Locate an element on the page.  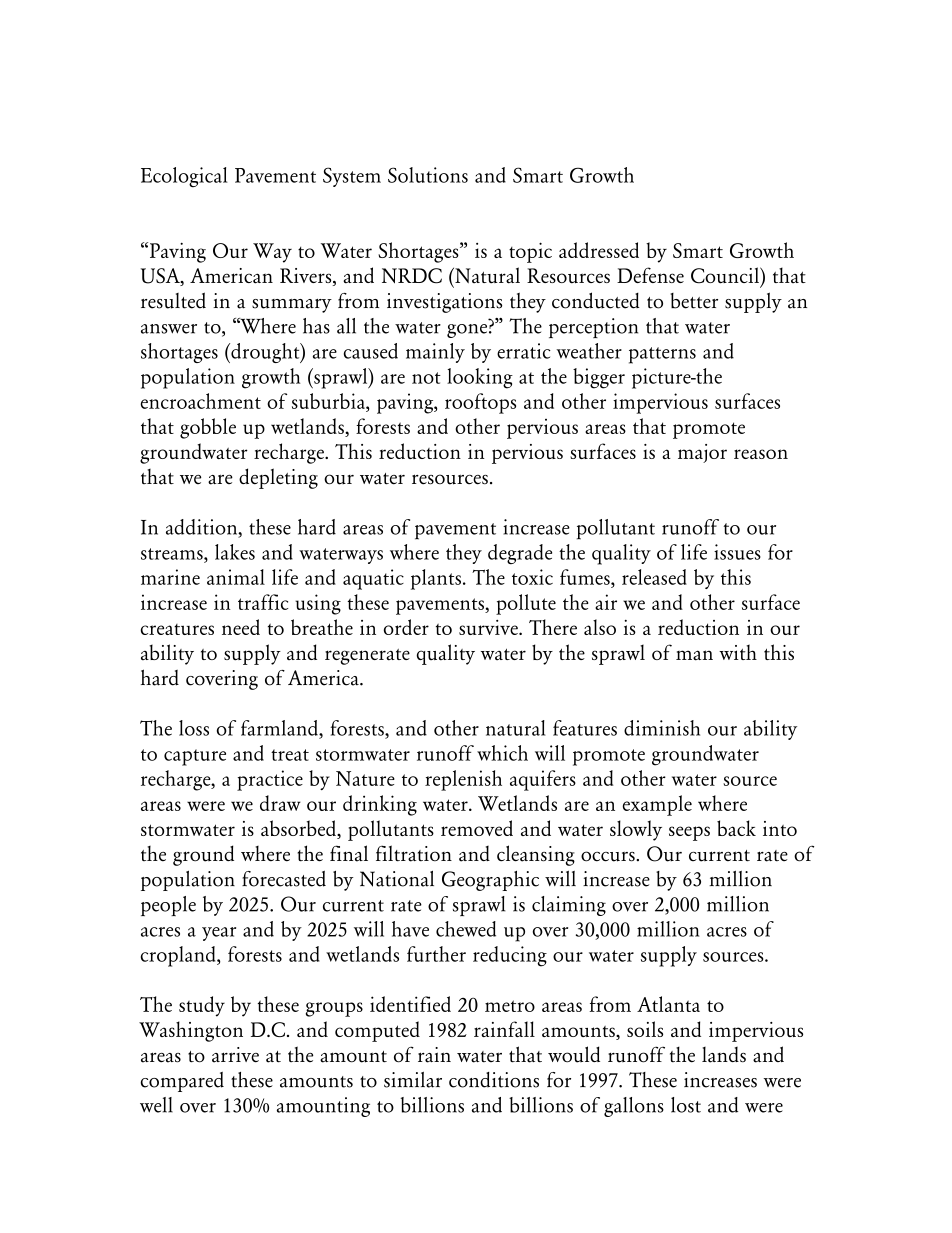
arrive is located at coordinates (235, 1055).
